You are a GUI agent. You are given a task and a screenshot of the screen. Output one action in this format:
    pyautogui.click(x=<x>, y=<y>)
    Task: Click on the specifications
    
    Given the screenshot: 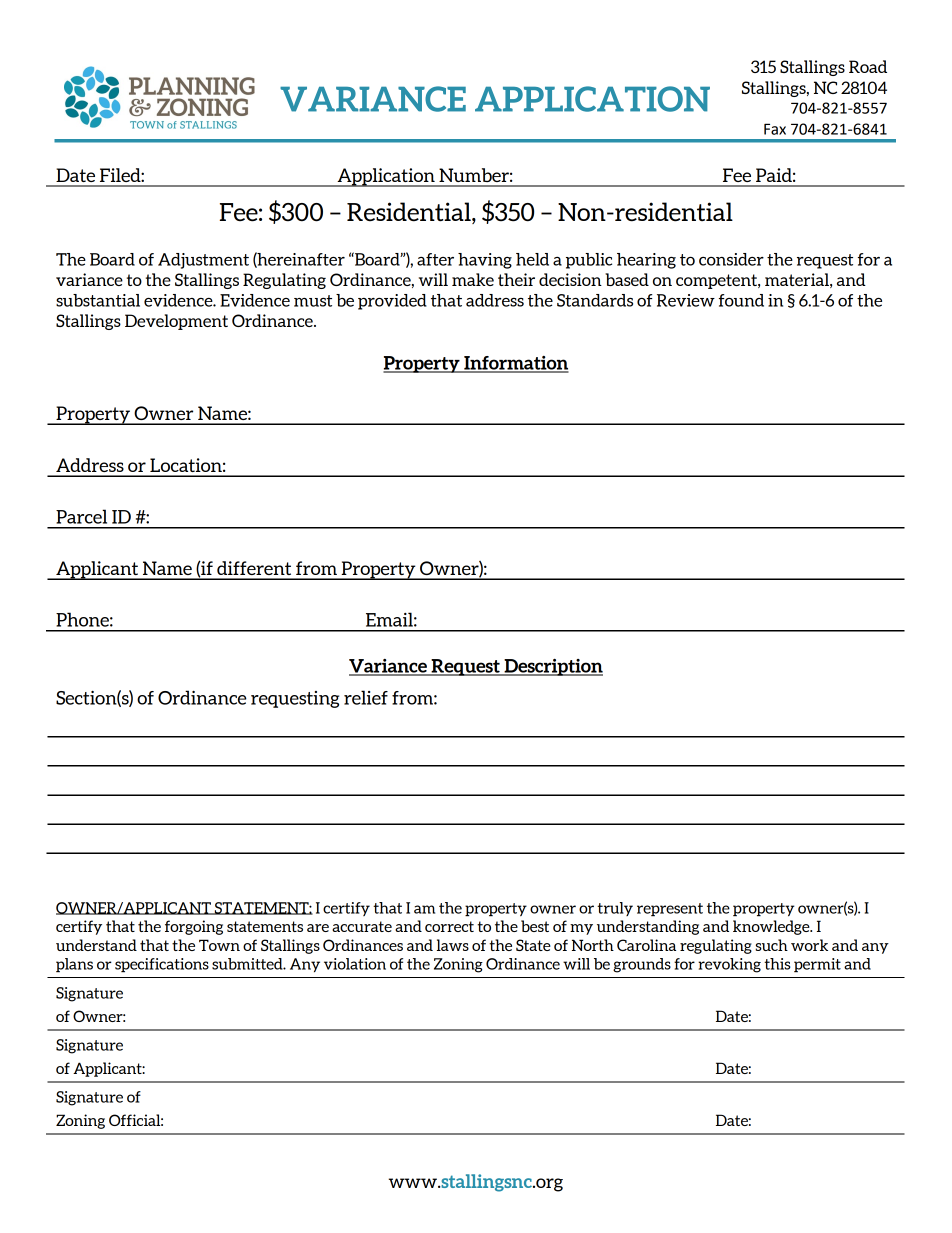 What is the action you would take?
    pyautogui.click(x=162, y=965)
